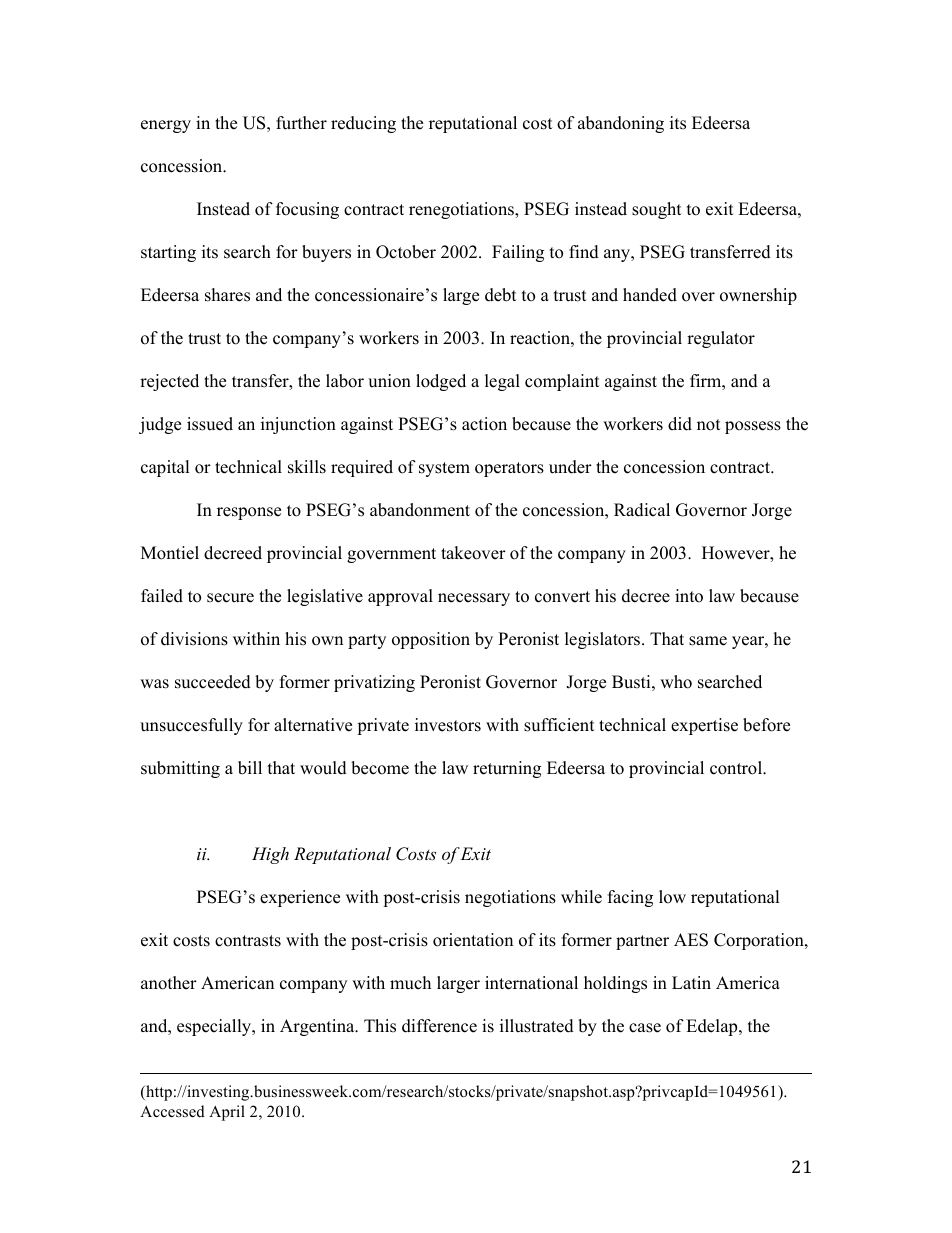 This screenshot has width=952, height=1233. Describe the element at coordinates (645, 1028) in the screenshot. I see `case` at that location.
